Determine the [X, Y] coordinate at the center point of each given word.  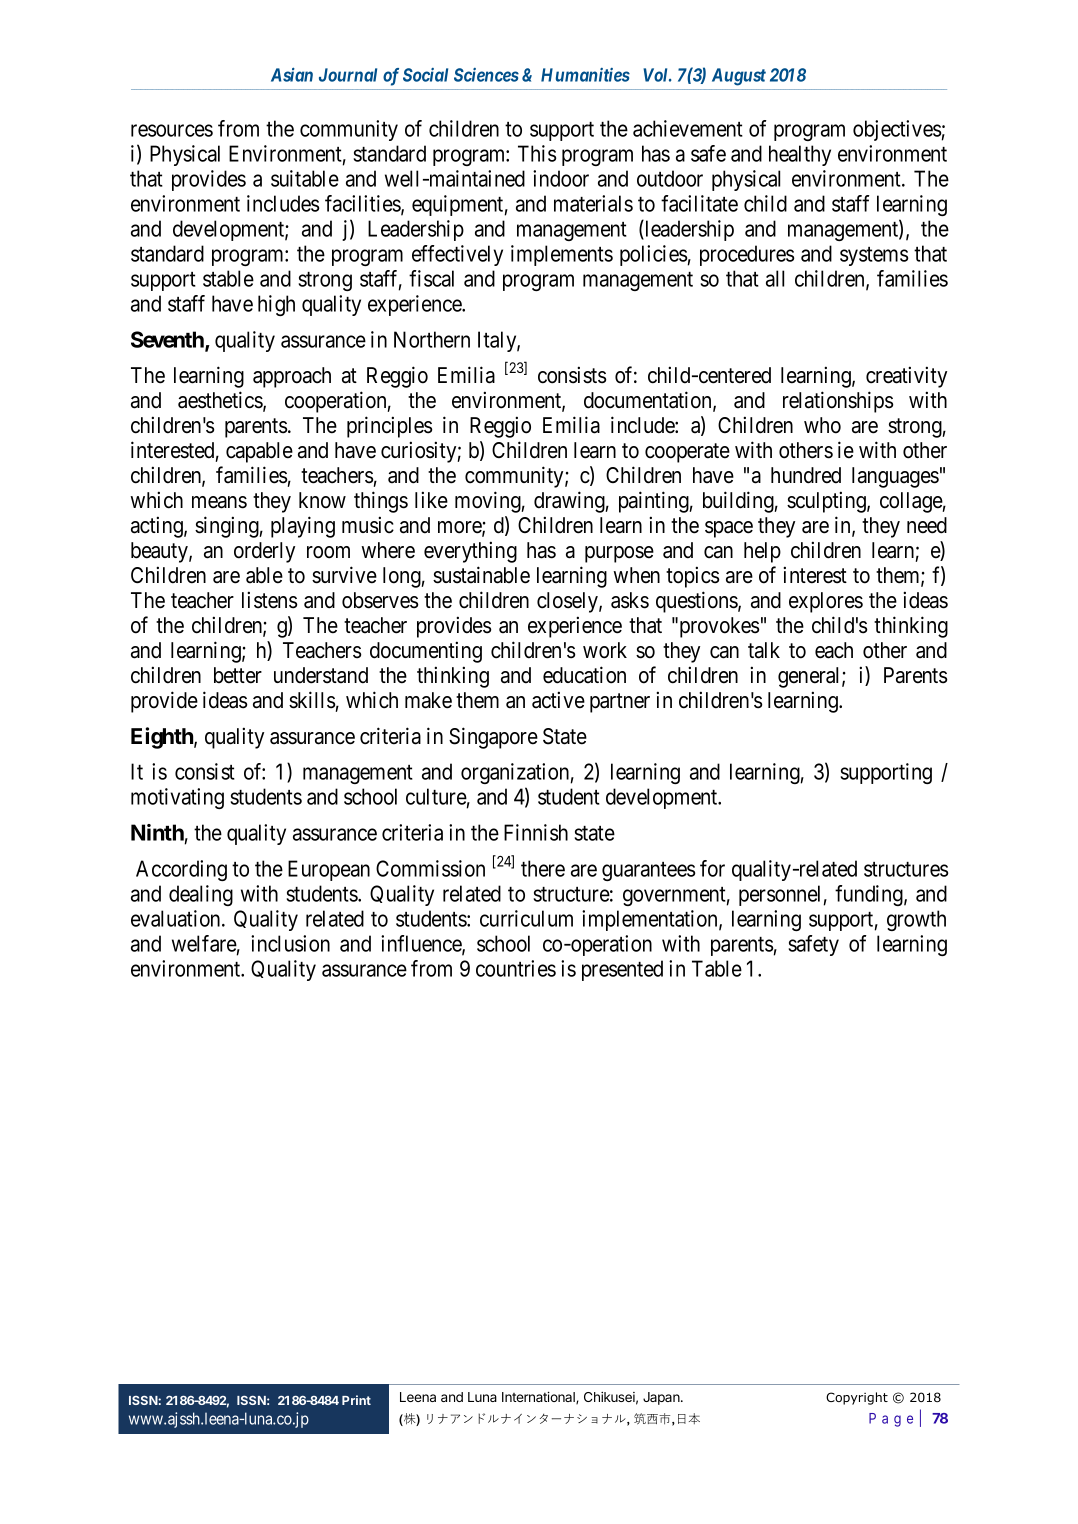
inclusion [290, 943]
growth [916, 920]
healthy [800, 155]
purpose [619, 554]
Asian [292, 74]
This [537, 153]
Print [356, 1400]
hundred [806, 475]
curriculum [526, 918]
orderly [264, 552]
